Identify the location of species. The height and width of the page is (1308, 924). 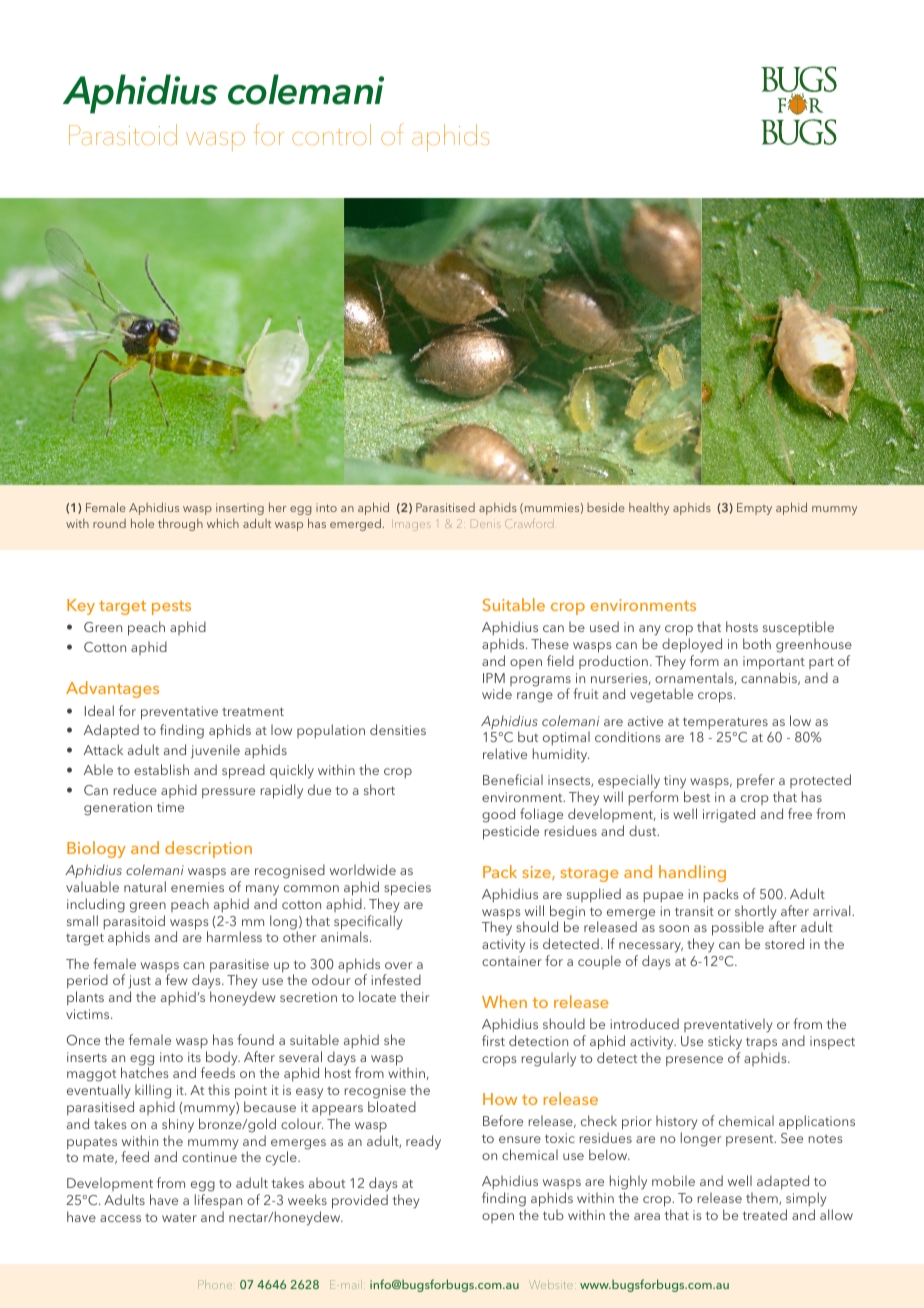
(407, 889).
